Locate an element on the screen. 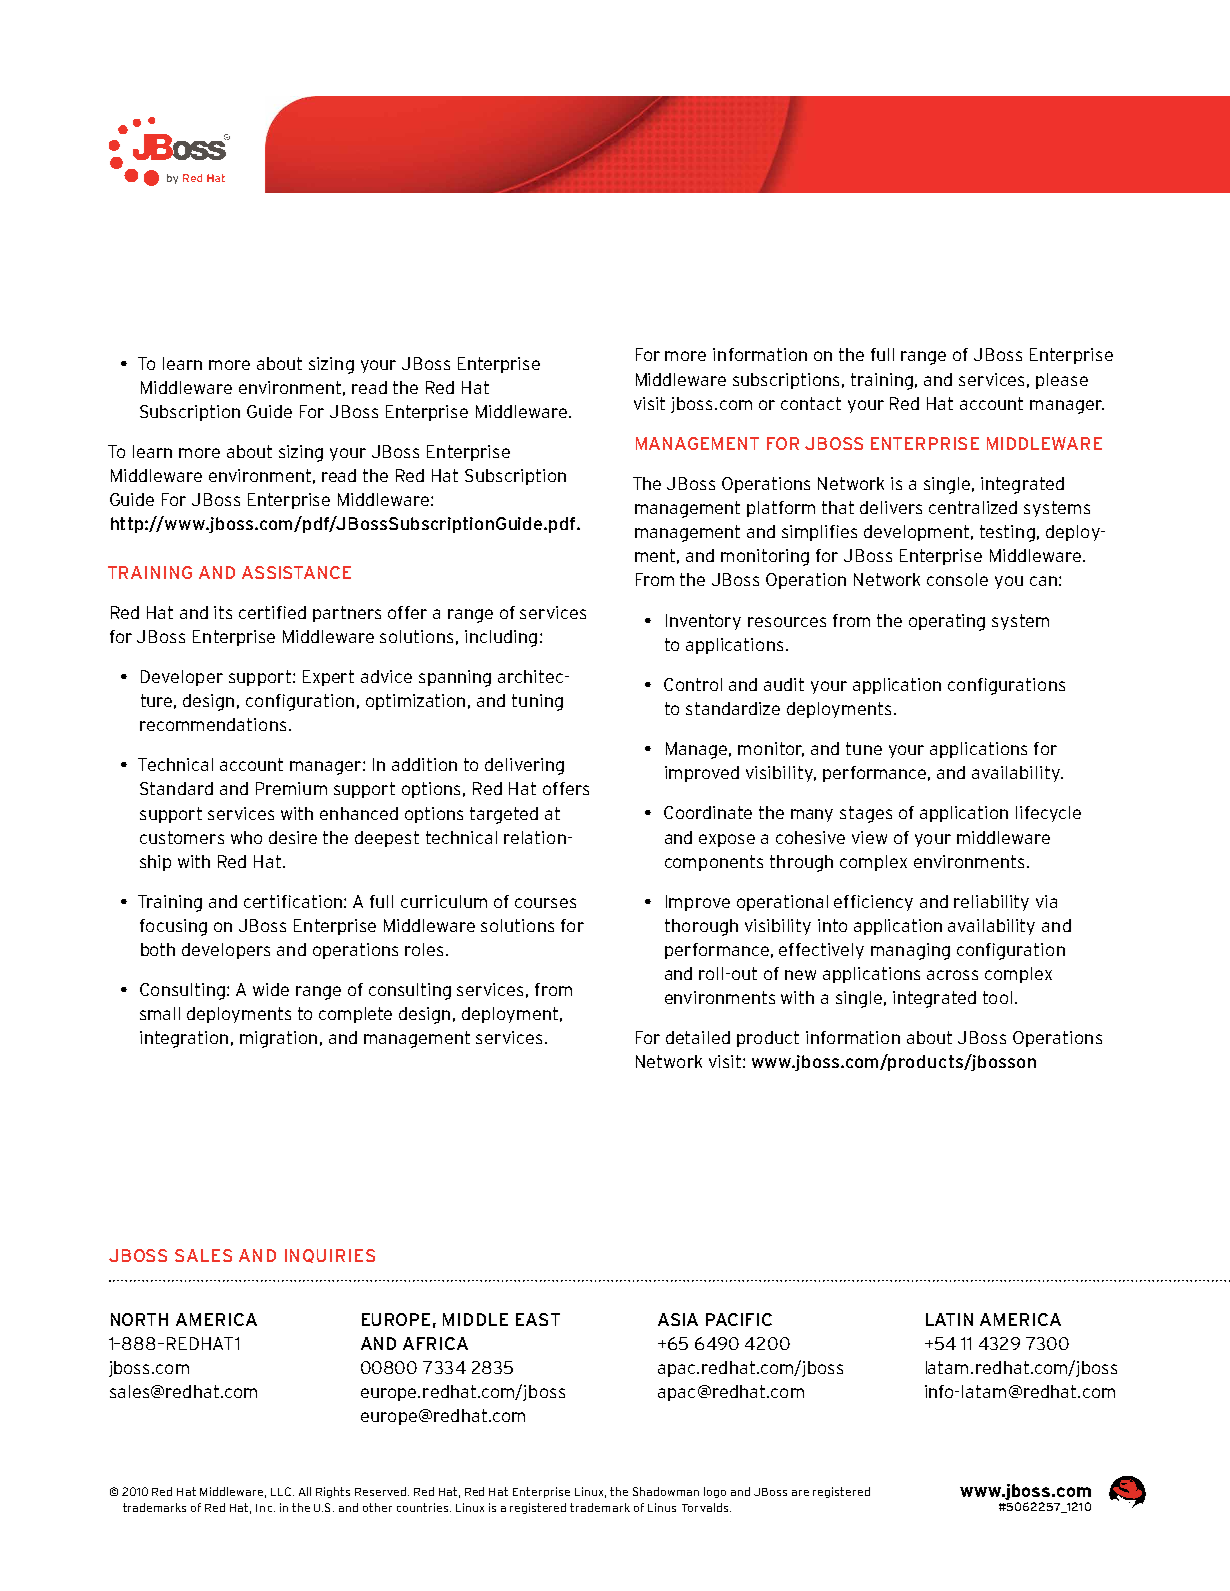 This screenshot has width=1230, height=1591. courses is located at coordinates (545, 903).
